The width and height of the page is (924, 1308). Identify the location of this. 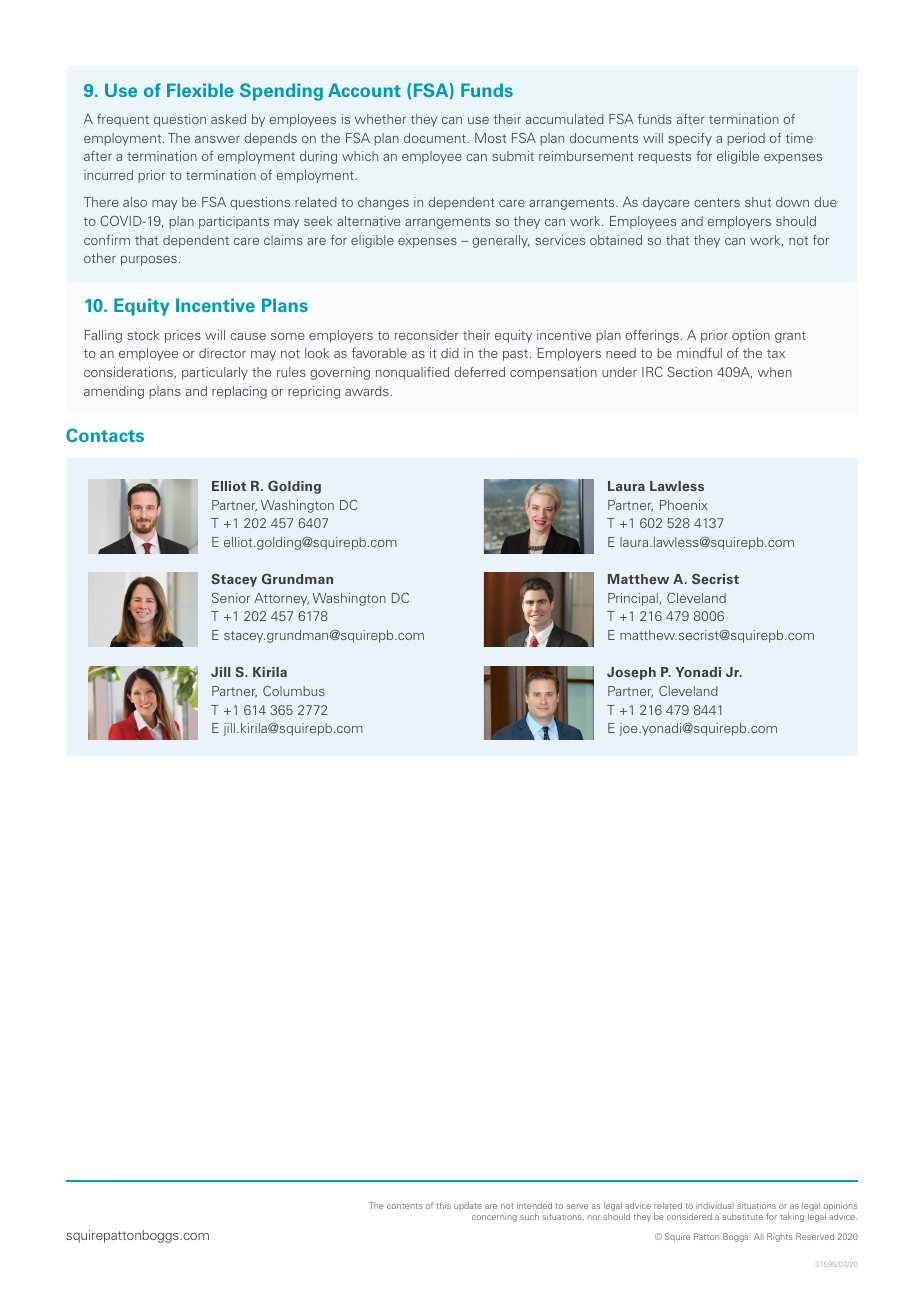
(444, 1205).
